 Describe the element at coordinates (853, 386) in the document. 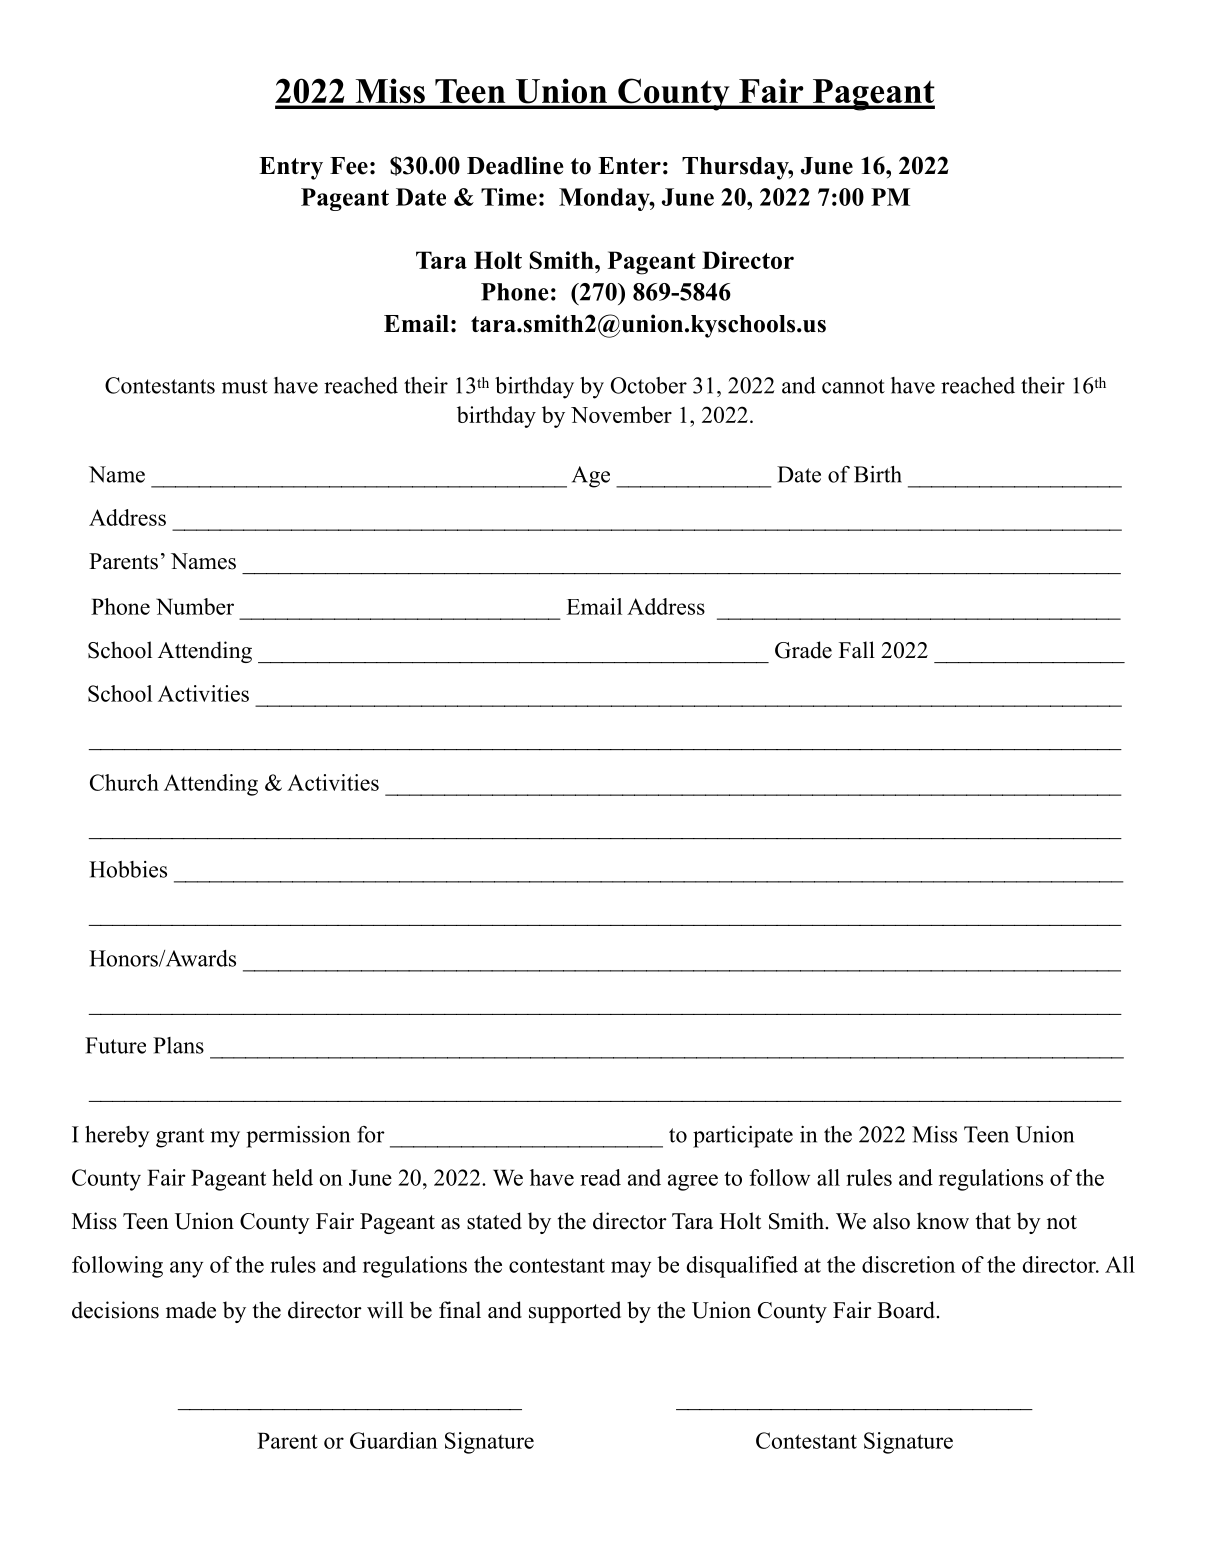

I see `cannot` at that location.
